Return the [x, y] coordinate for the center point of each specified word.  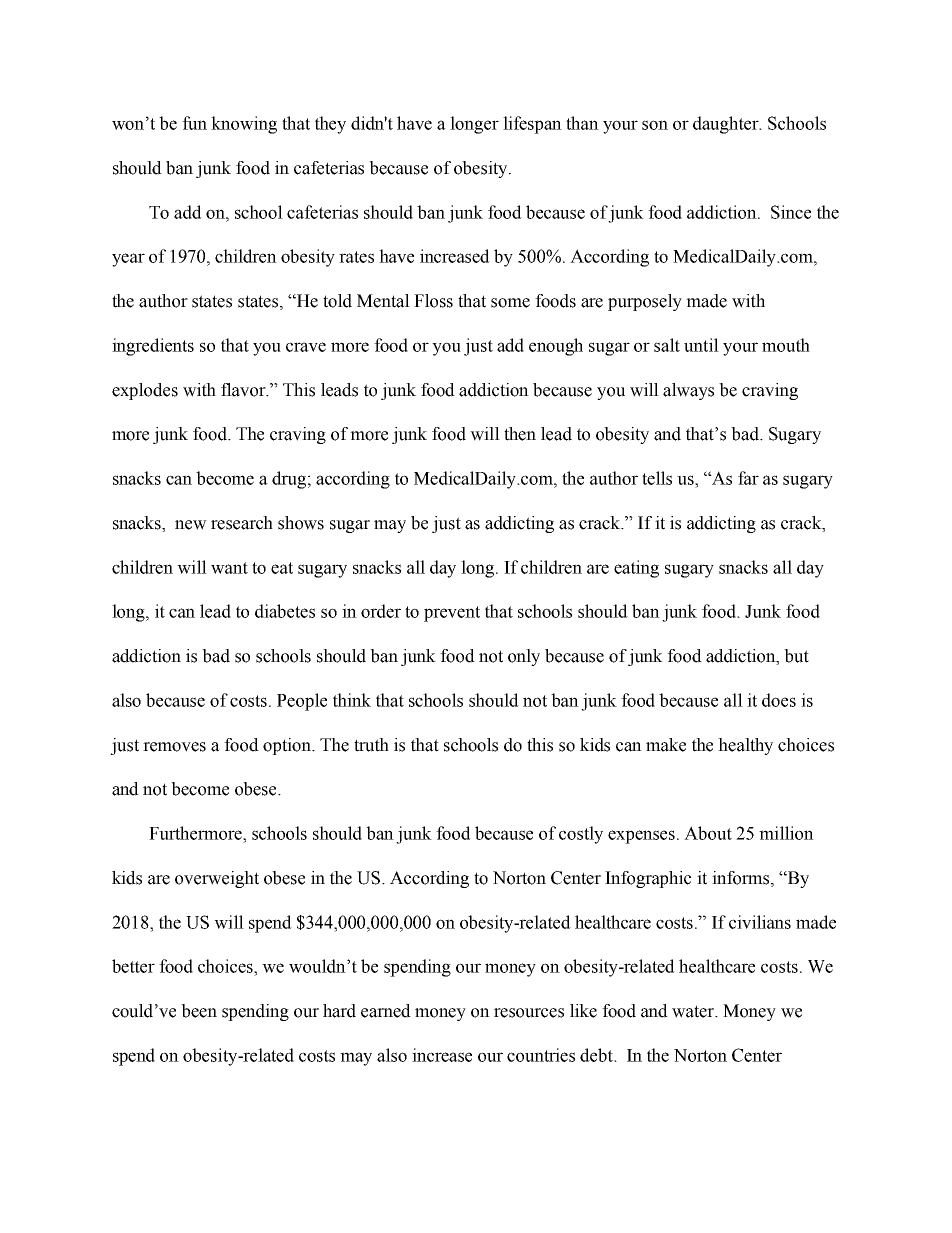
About [708, 833]
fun [194, 123]
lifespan [532, 125]
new [191, 525]
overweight [217, 879]
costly [581, 835]
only [524, 657]
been [199, 1011]
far [748, 478]
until [701, 345]
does [779, 700]
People [302, 702]
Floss [433, 301]
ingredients [153, 347]
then [520, 434]
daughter [727, 125]
